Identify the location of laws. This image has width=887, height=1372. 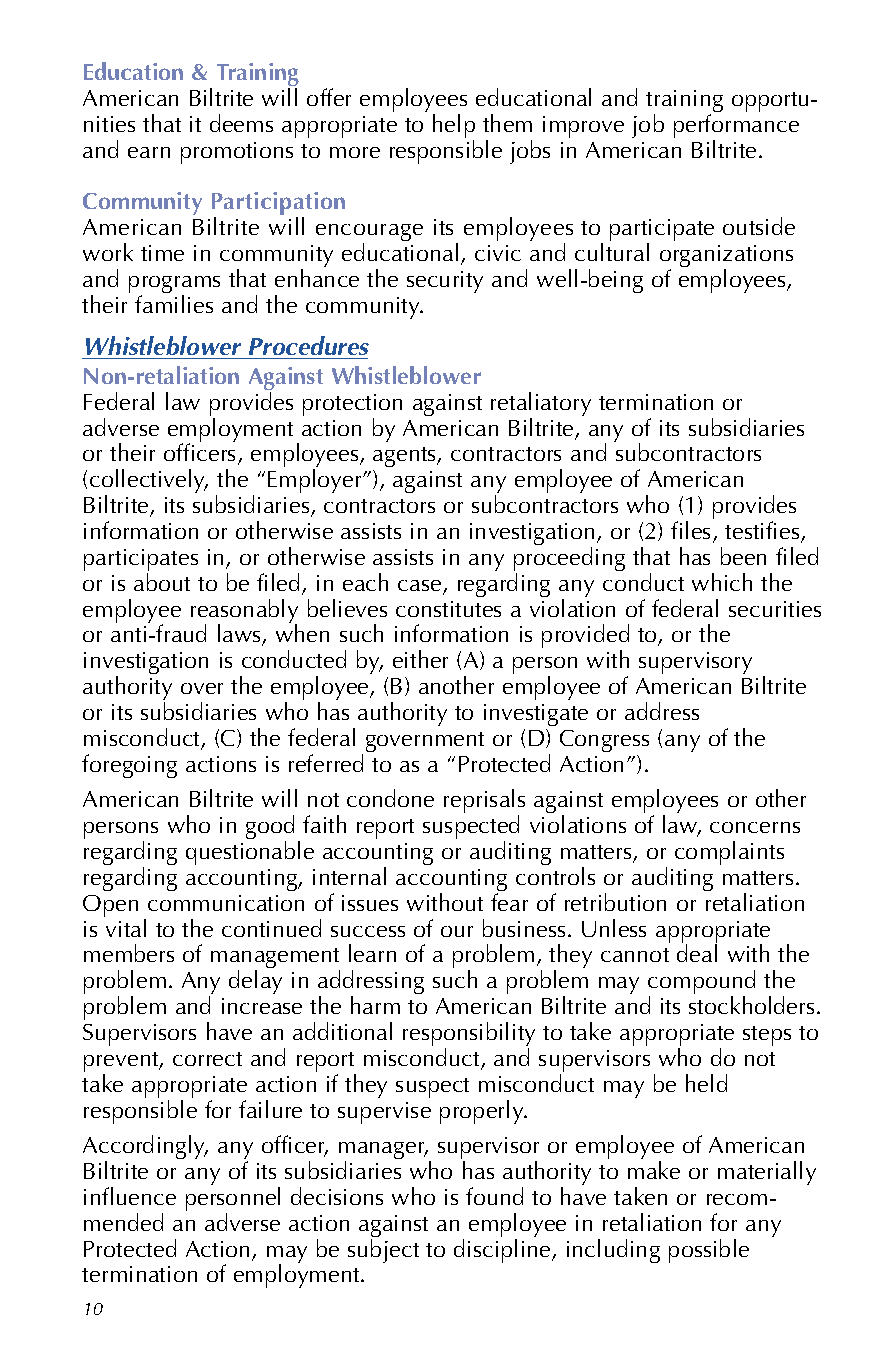
(240, 635).
